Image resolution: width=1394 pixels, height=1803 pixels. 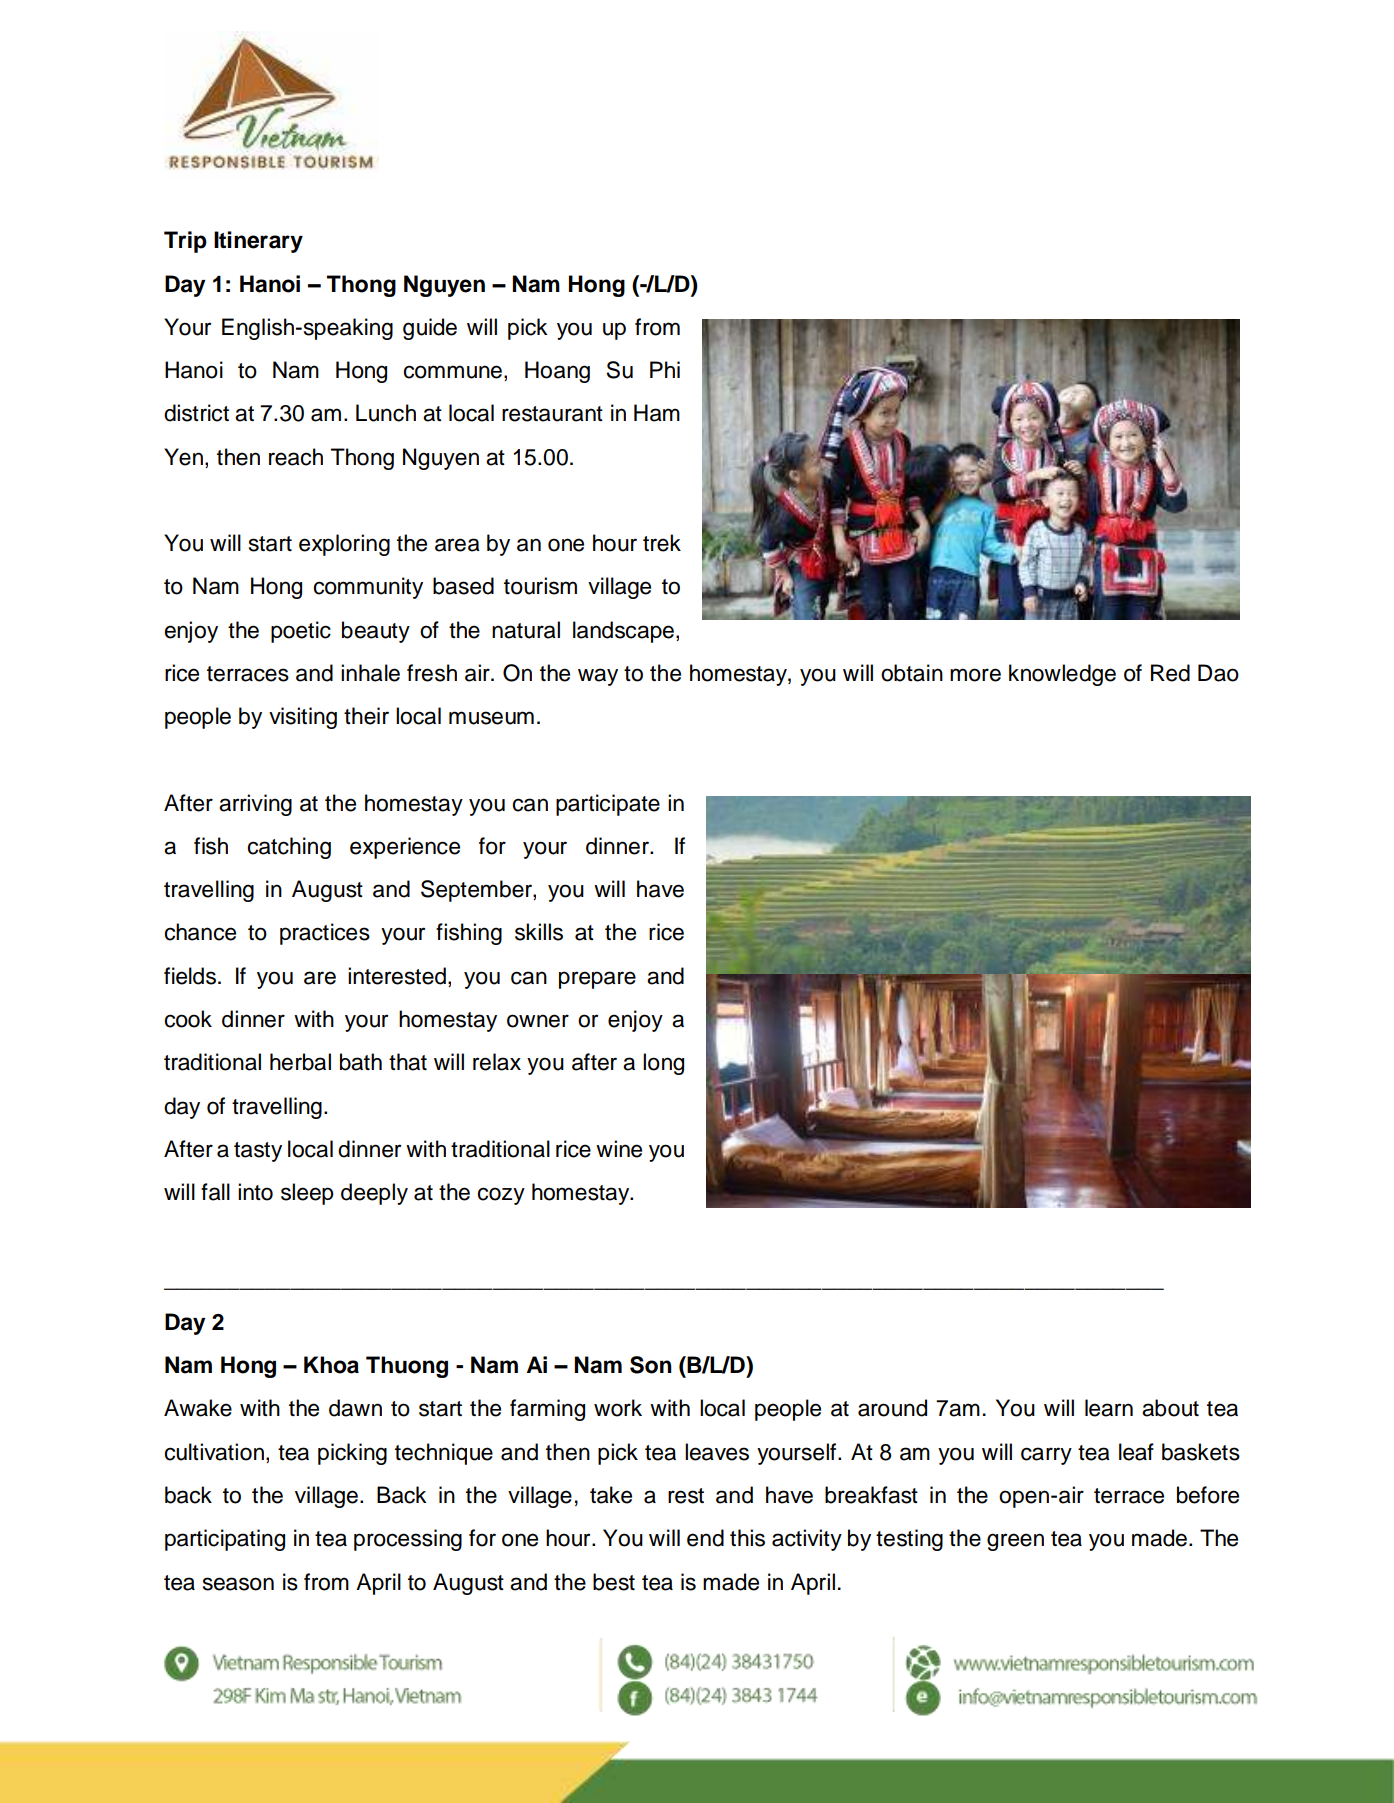 What do you see at coordinates (325, 934) in the page?
I see `practices` at bounding box center [325, 934].
